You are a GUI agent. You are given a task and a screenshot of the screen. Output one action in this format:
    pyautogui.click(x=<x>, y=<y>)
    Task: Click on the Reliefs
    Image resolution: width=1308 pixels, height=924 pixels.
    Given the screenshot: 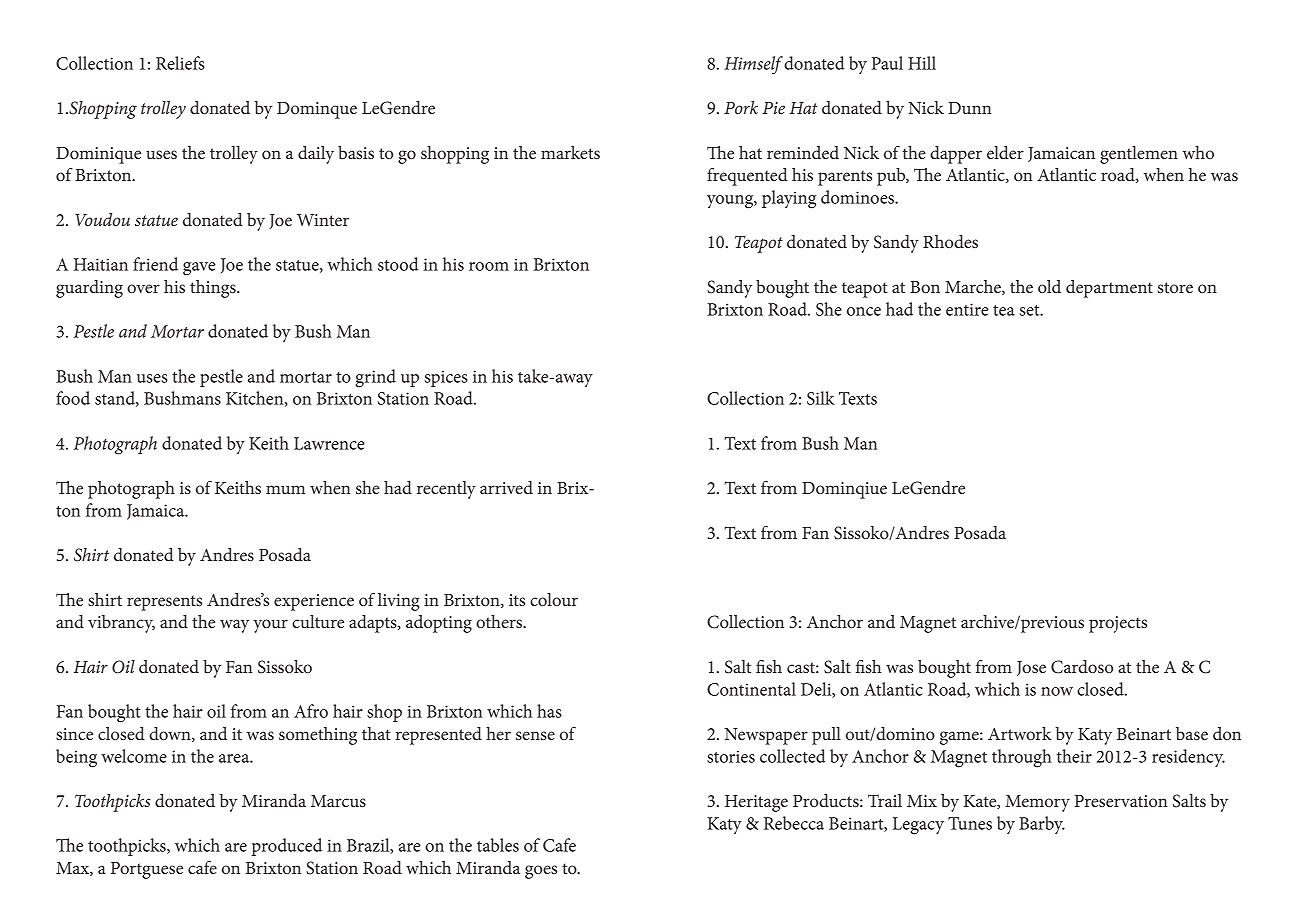 What is the action you would take?
    pyautogui.click(x=180, y=63)
